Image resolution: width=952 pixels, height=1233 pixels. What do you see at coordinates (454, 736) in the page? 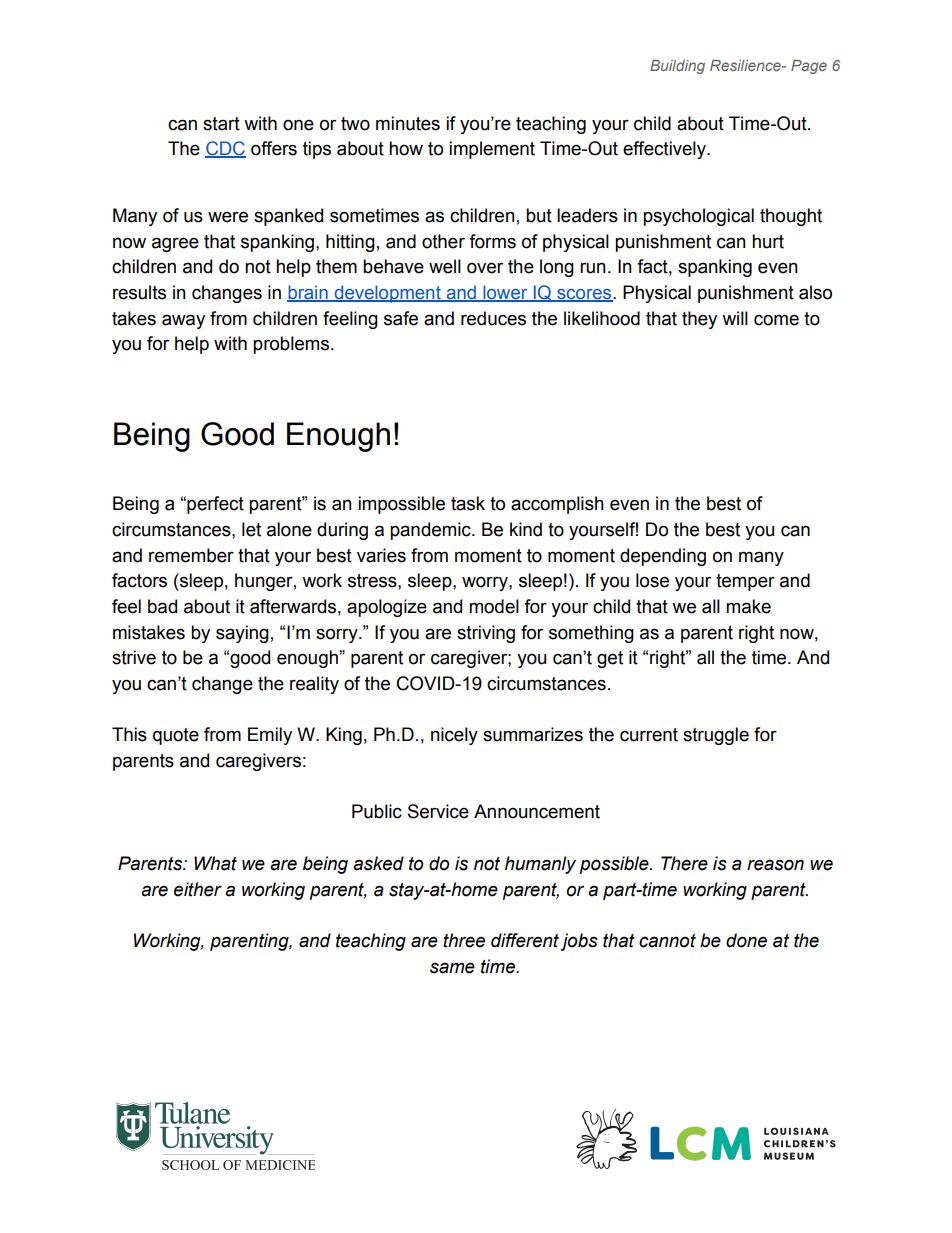
I see `nicely` at bounding box center [454, 736].
